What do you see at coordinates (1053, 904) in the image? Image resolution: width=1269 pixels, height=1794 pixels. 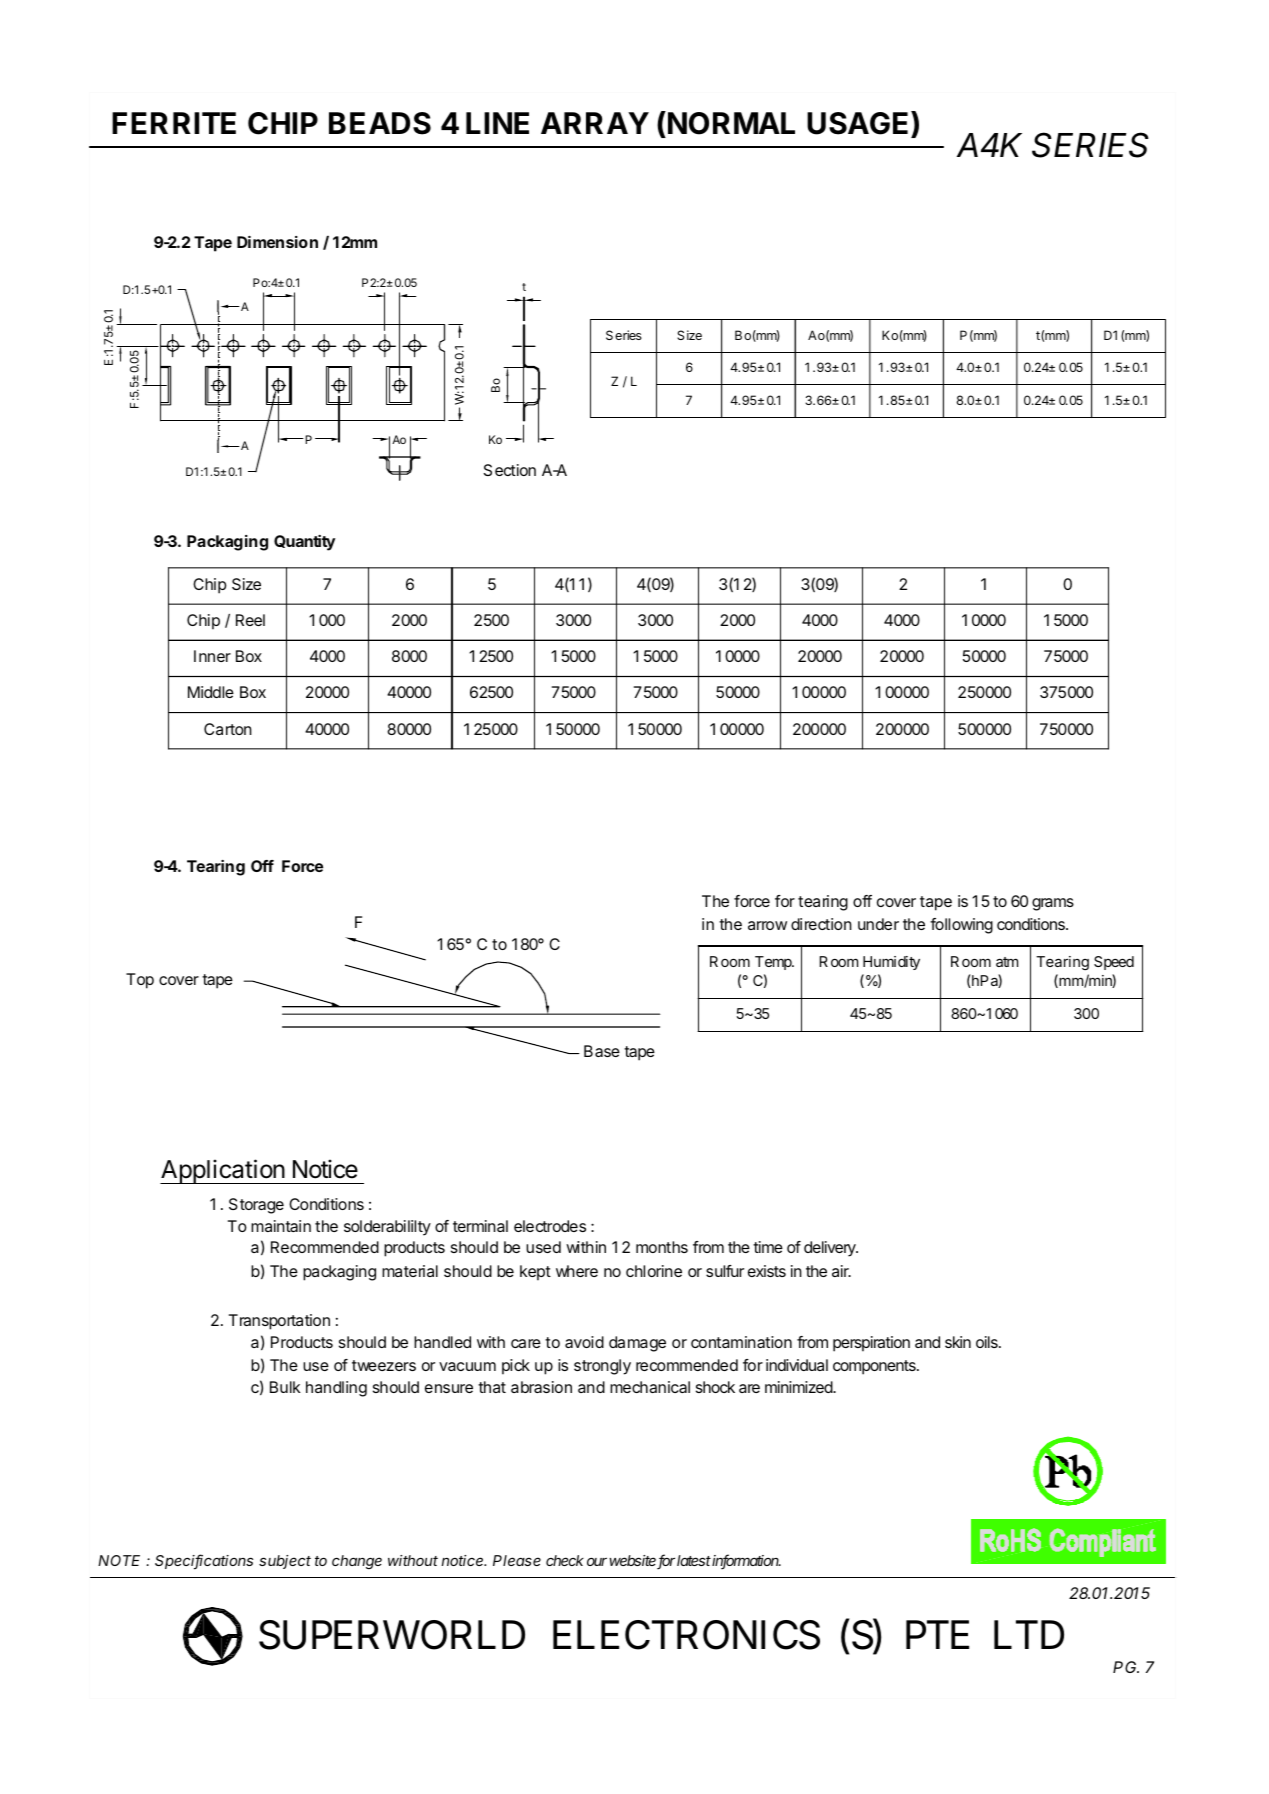 I see `grams` at bounding box center [1053, 904].
